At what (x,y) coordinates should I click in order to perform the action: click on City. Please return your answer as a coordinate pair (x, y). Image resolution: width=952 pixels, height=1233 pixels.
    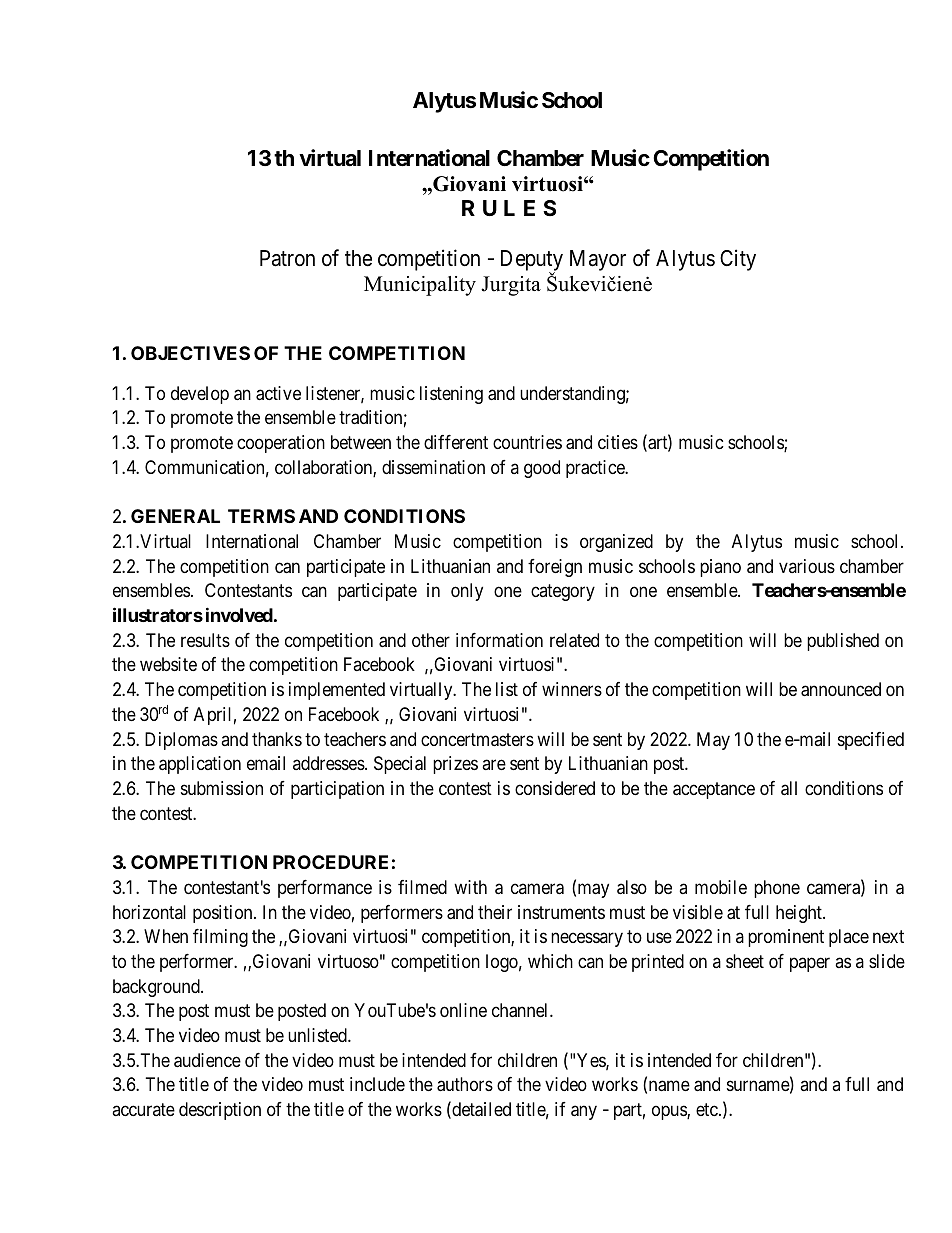
    Looking at the image, I should click on (738, 260).
